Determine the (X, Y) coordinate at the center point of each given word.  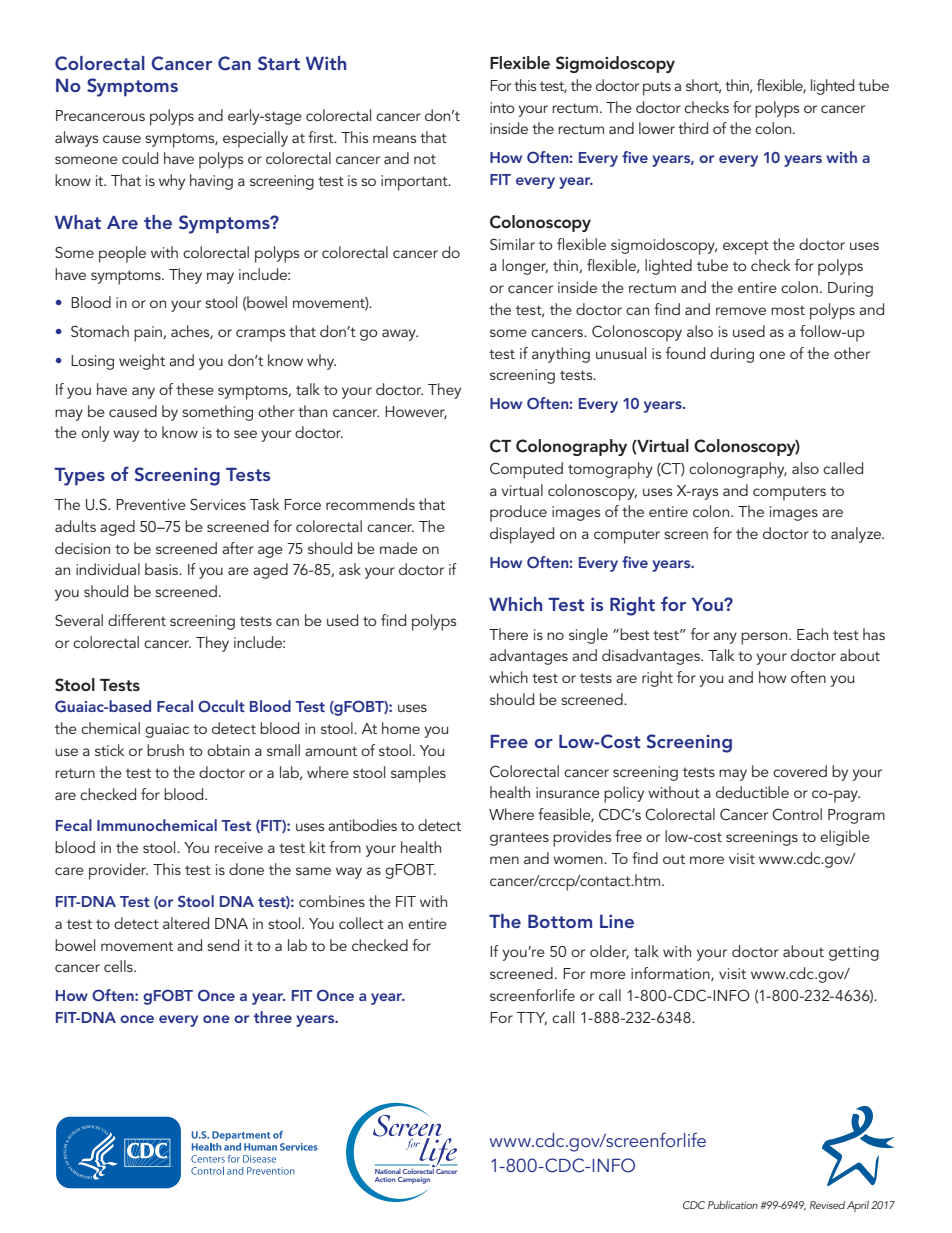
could (140, 158)
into (502, 107)
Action (385, 1179)
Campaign (414, 1180)
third (693, 128)
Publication (733, 1205)
